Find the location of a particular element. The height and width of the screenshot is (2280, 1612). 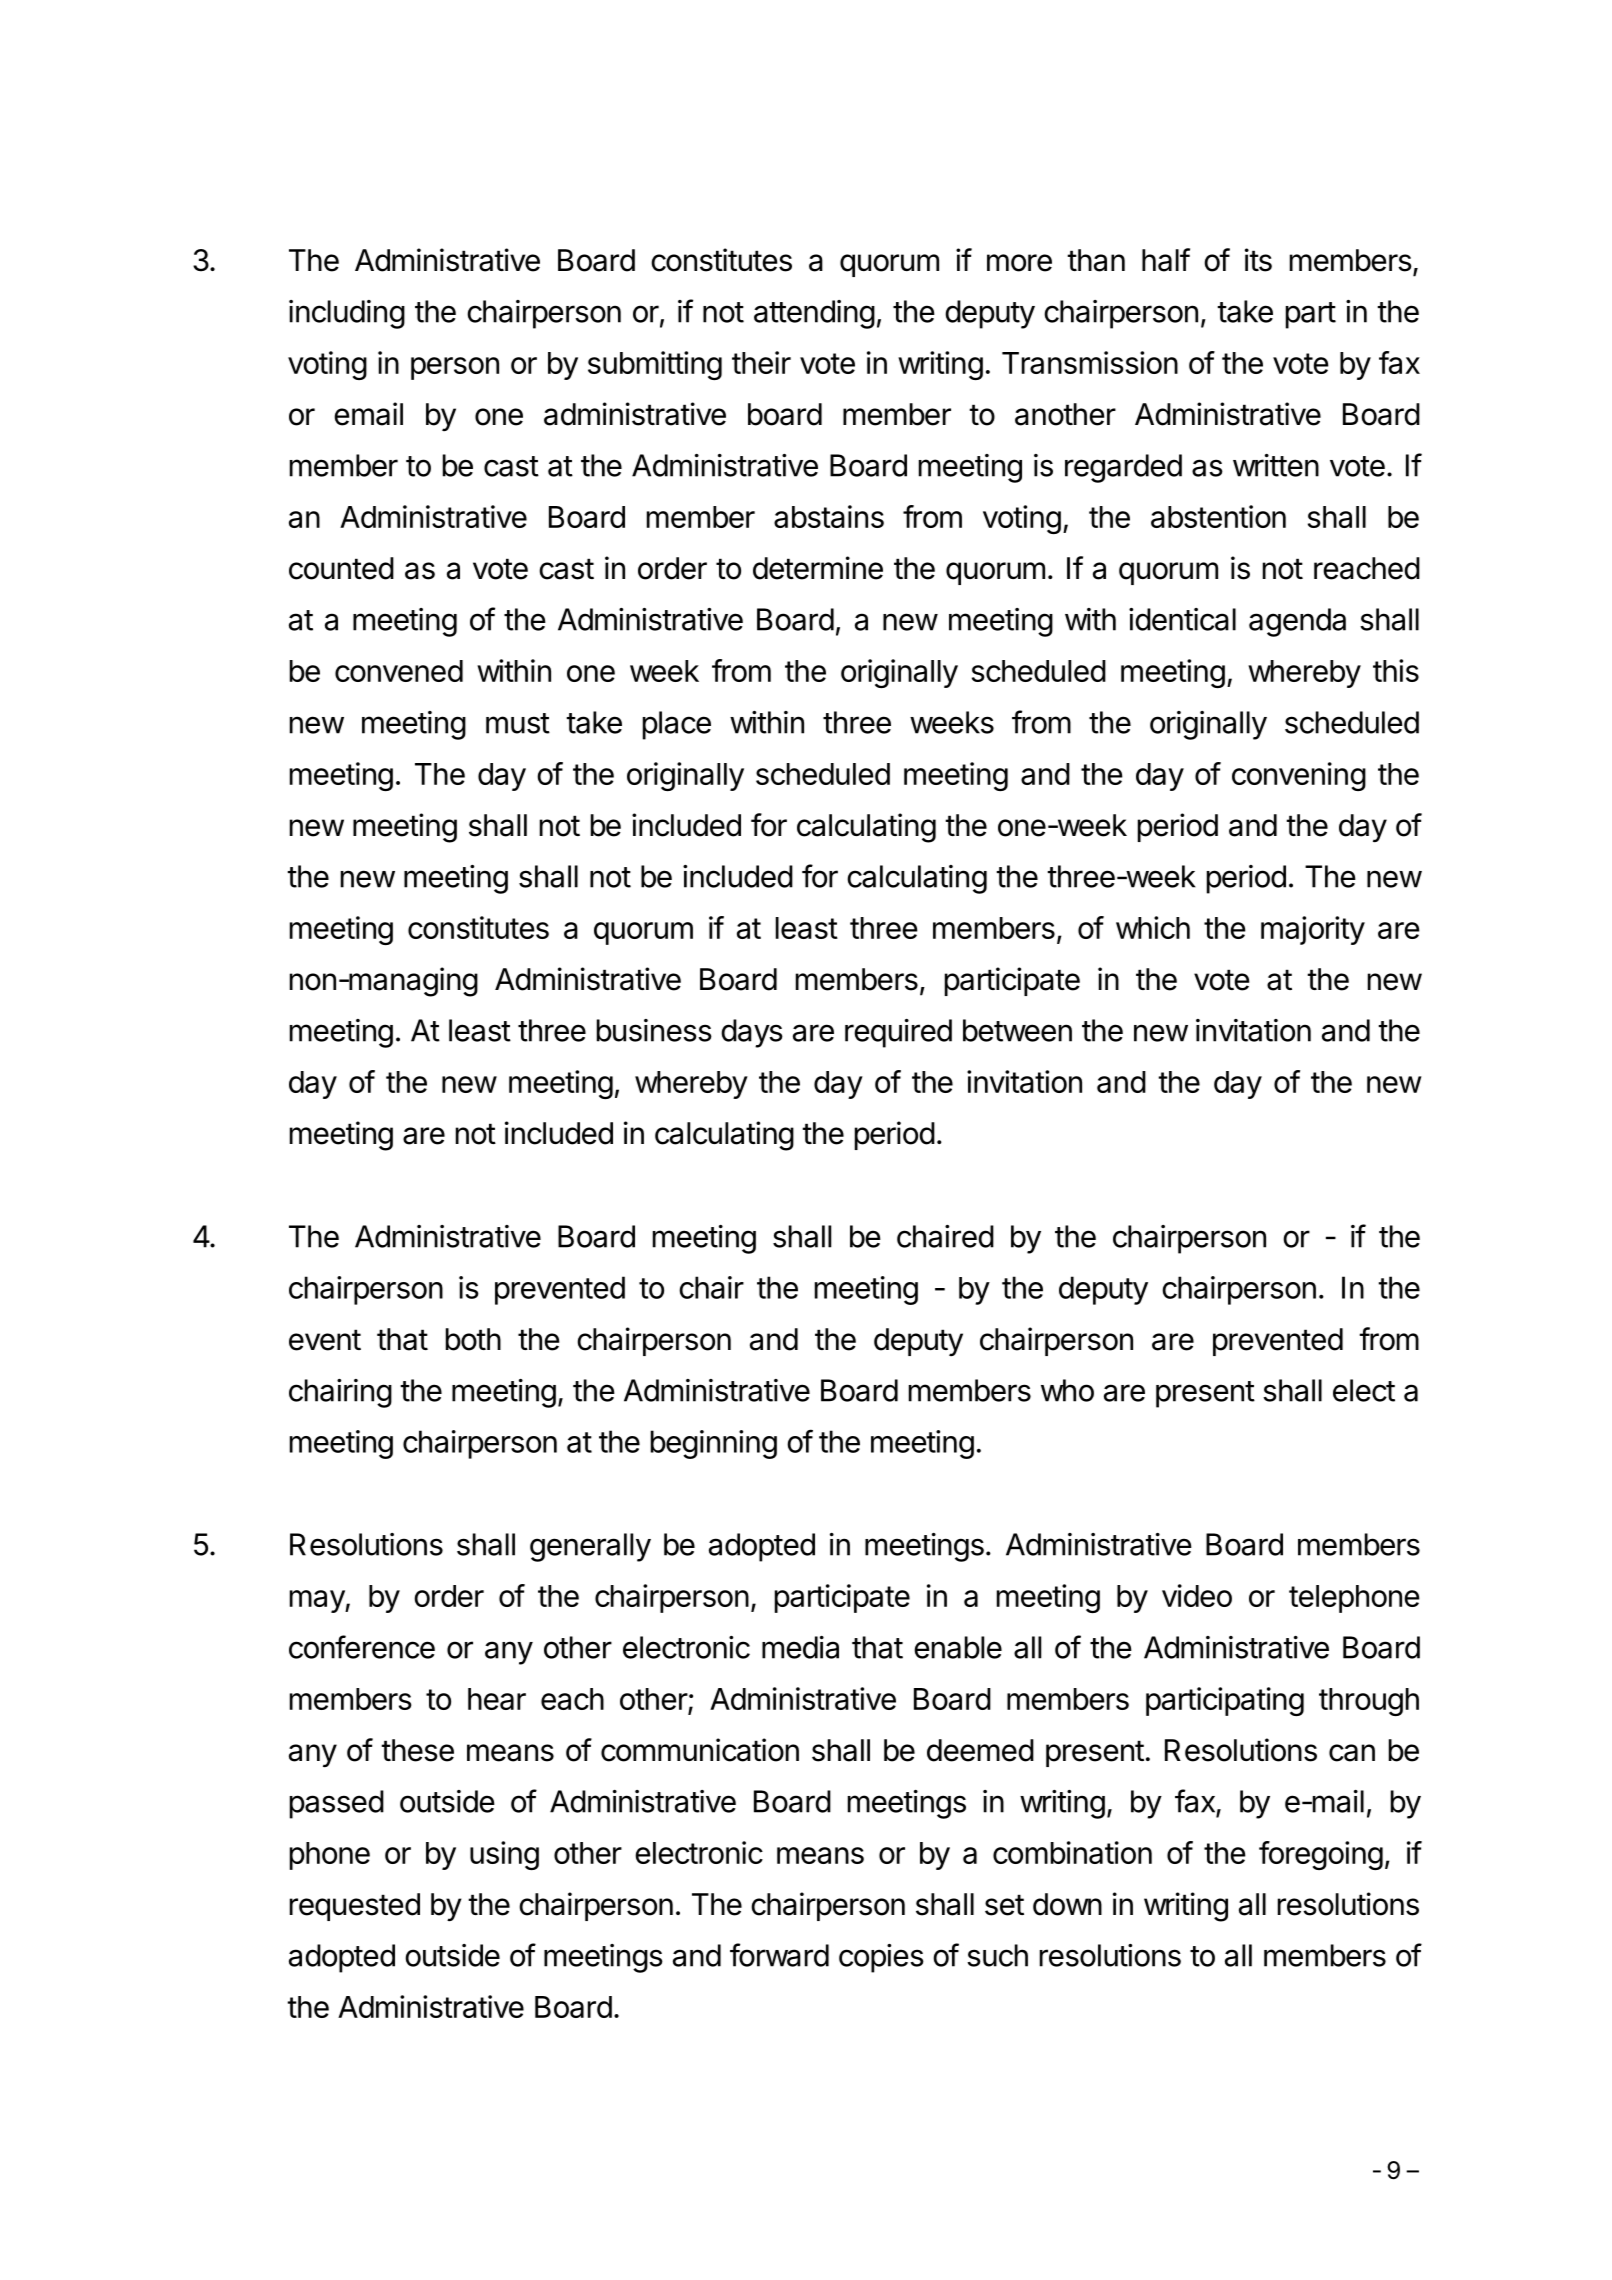

including is located at coordinates (347, 314).
